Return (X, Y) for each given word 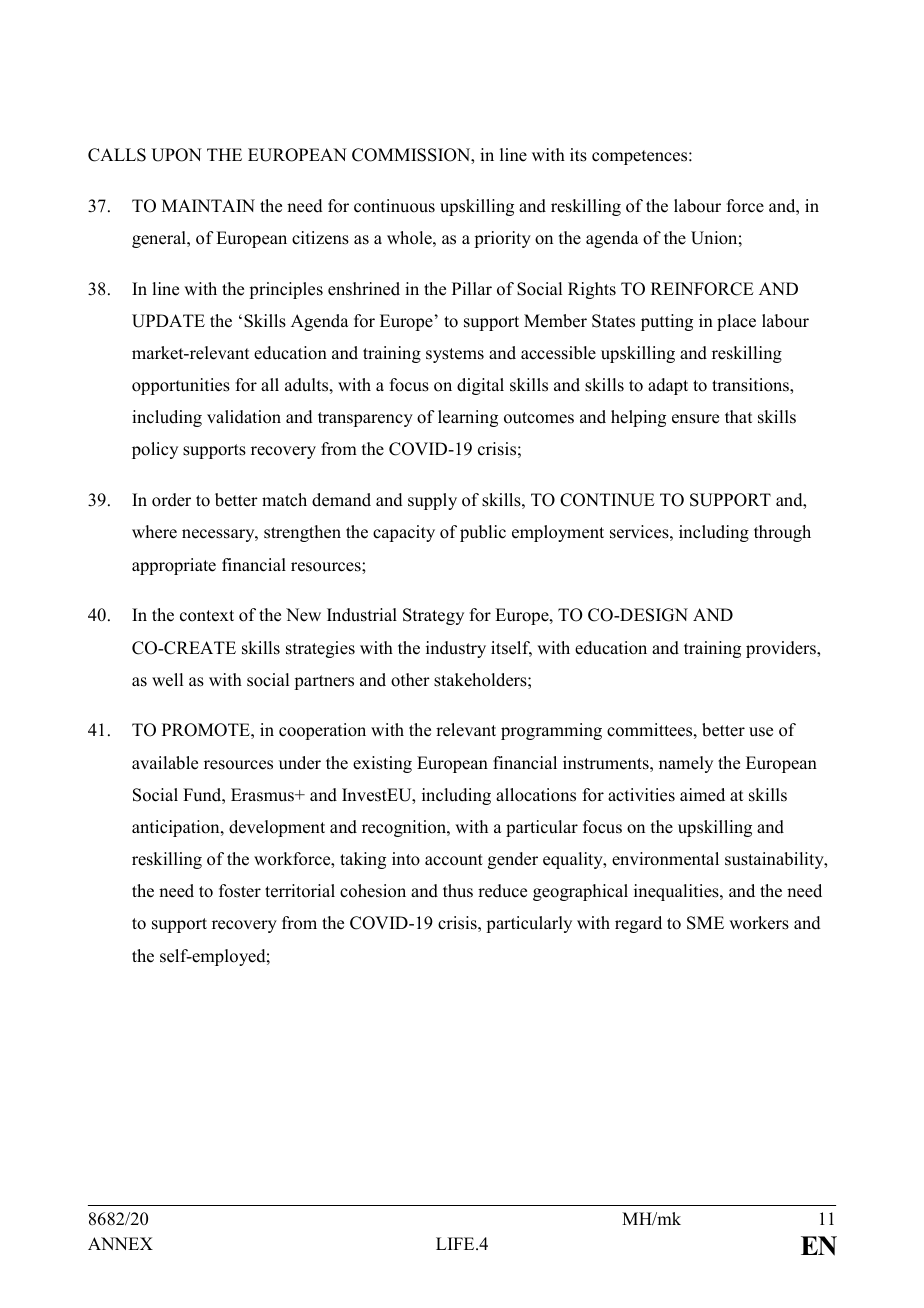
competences (641, 157)
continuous (394, 206)
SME (705, 923)
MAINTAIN (208, 205)
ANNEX (120, 1243)
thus (458, 891)
